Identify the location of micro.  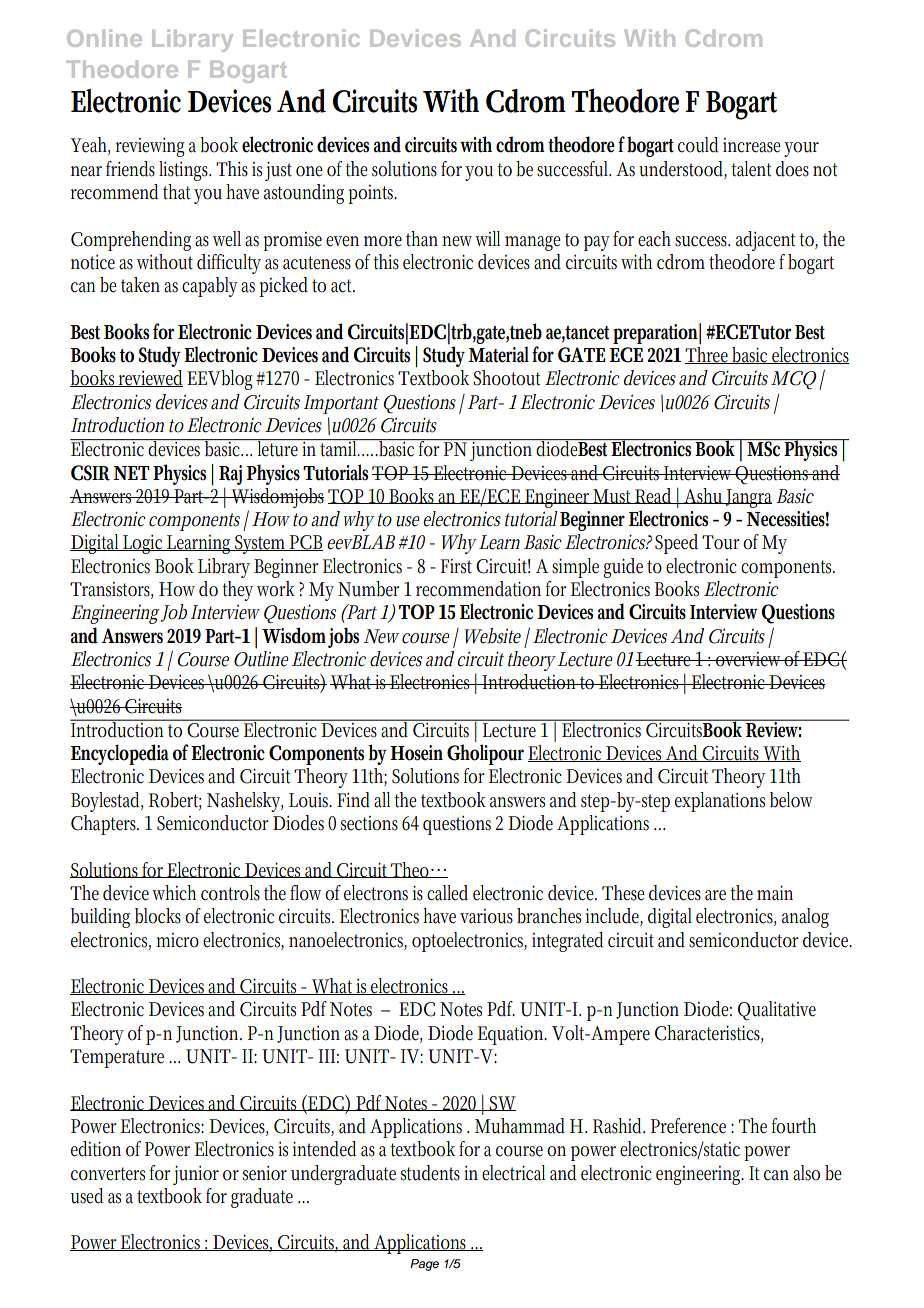
(177, 940).
